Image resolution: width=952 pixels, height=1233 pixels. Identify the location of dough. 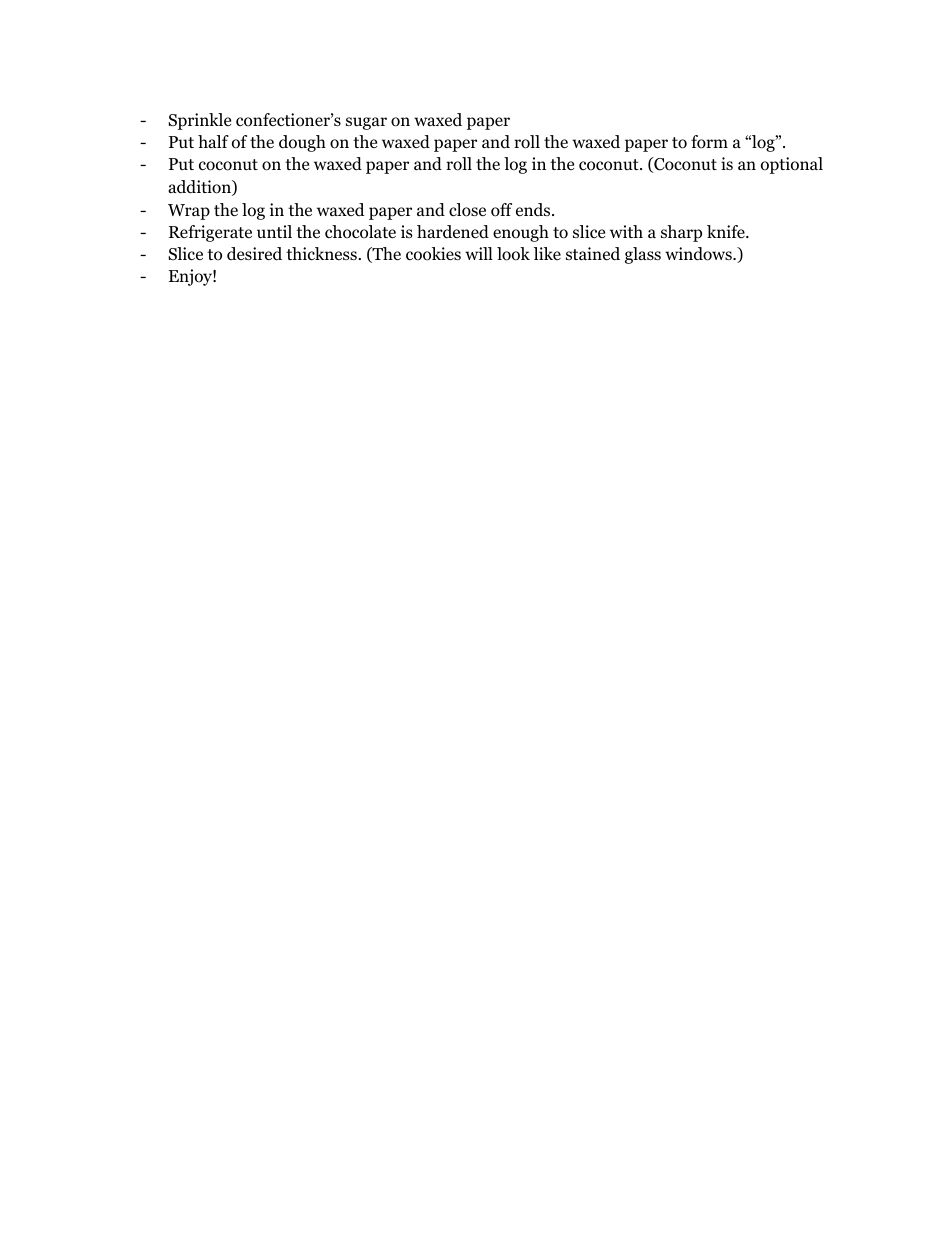
(302, 143).
